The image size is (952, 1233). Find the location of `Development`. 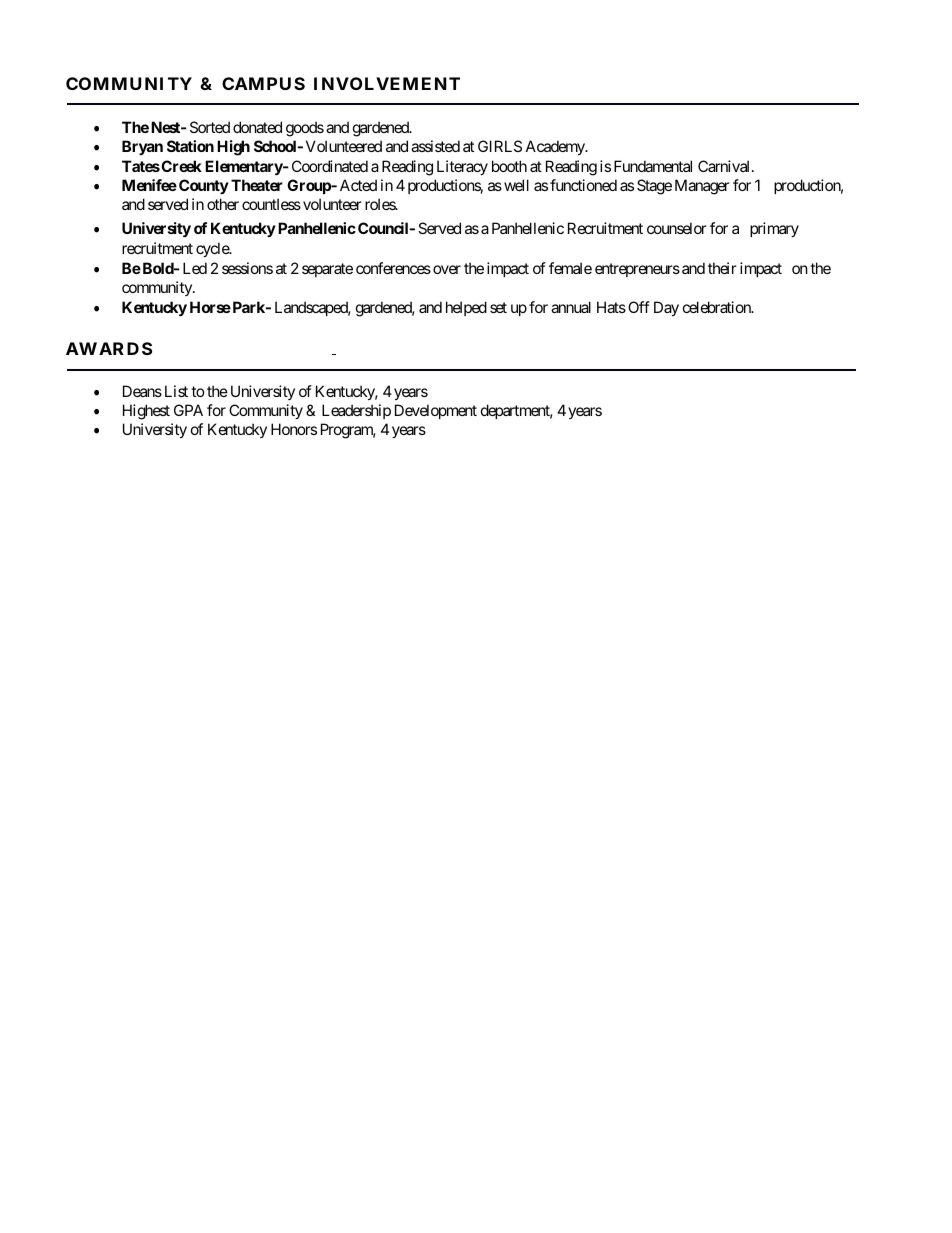

Development is located at coordinates (436, 411).
